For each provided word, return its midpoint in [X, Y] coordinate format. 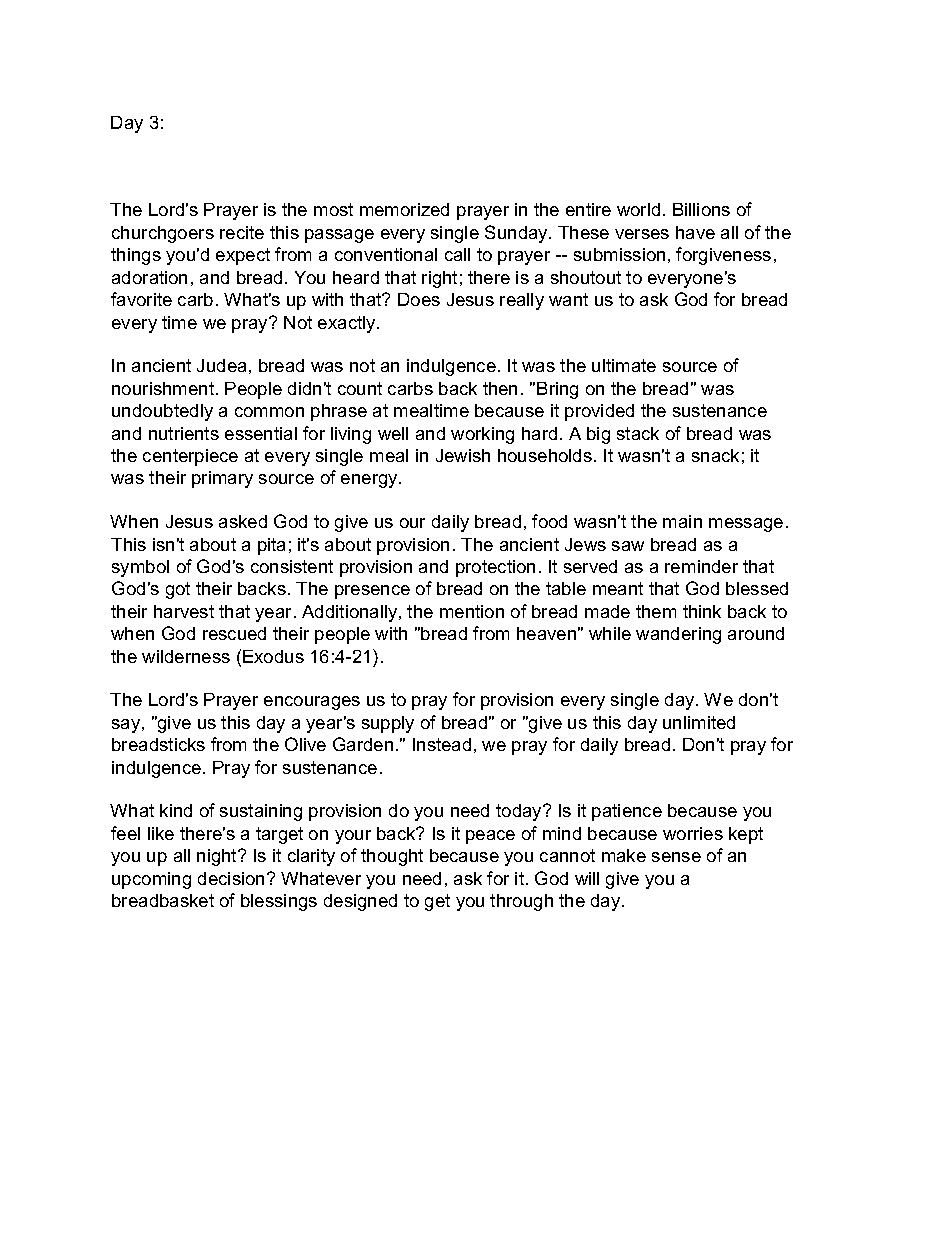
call [457, 254]
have [695, 232]
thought [392, 857]
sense [676, 857]
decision [231, 878]
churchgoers [163, 234]
